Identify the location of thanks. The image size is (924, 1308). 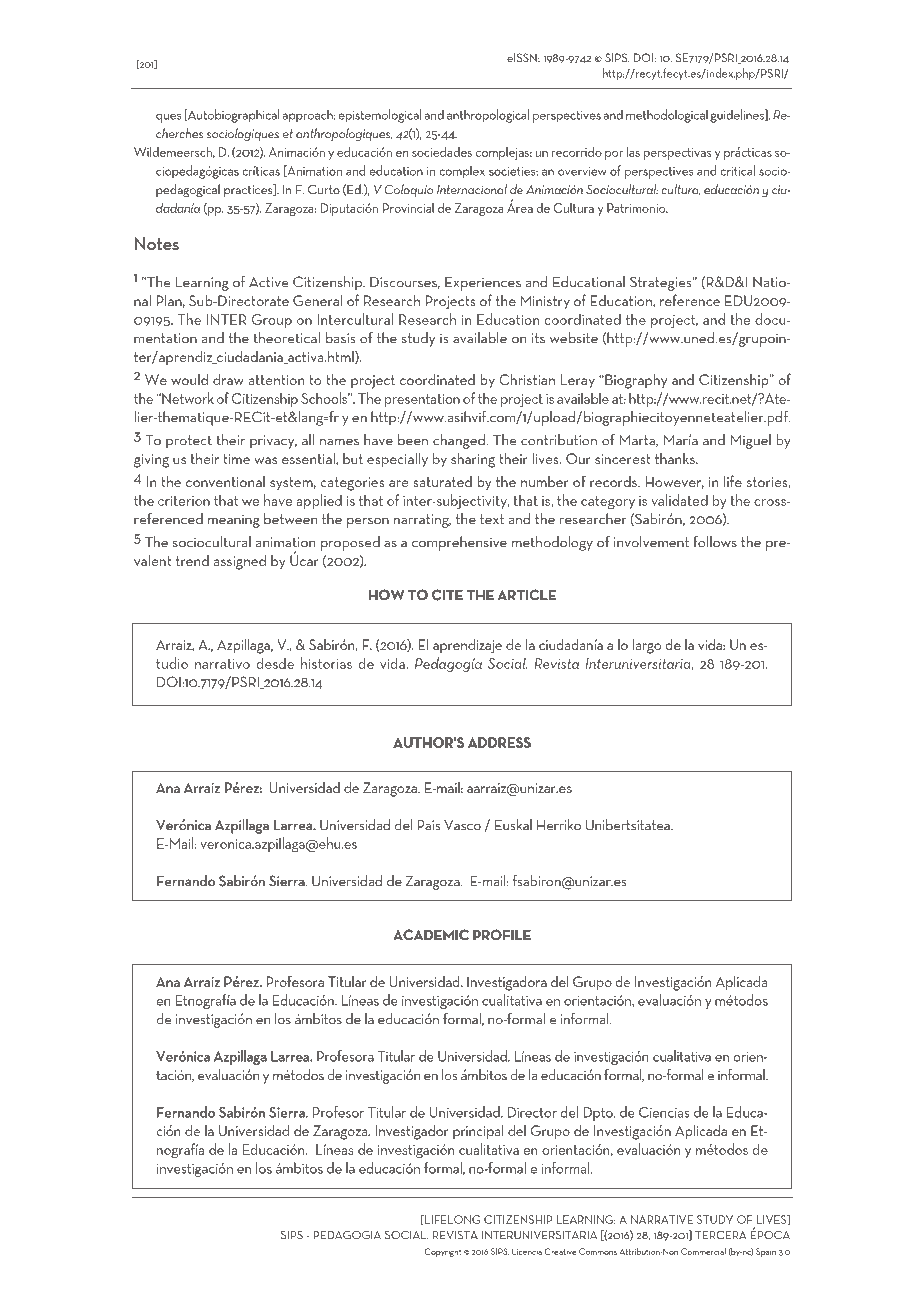
(676, 458).
